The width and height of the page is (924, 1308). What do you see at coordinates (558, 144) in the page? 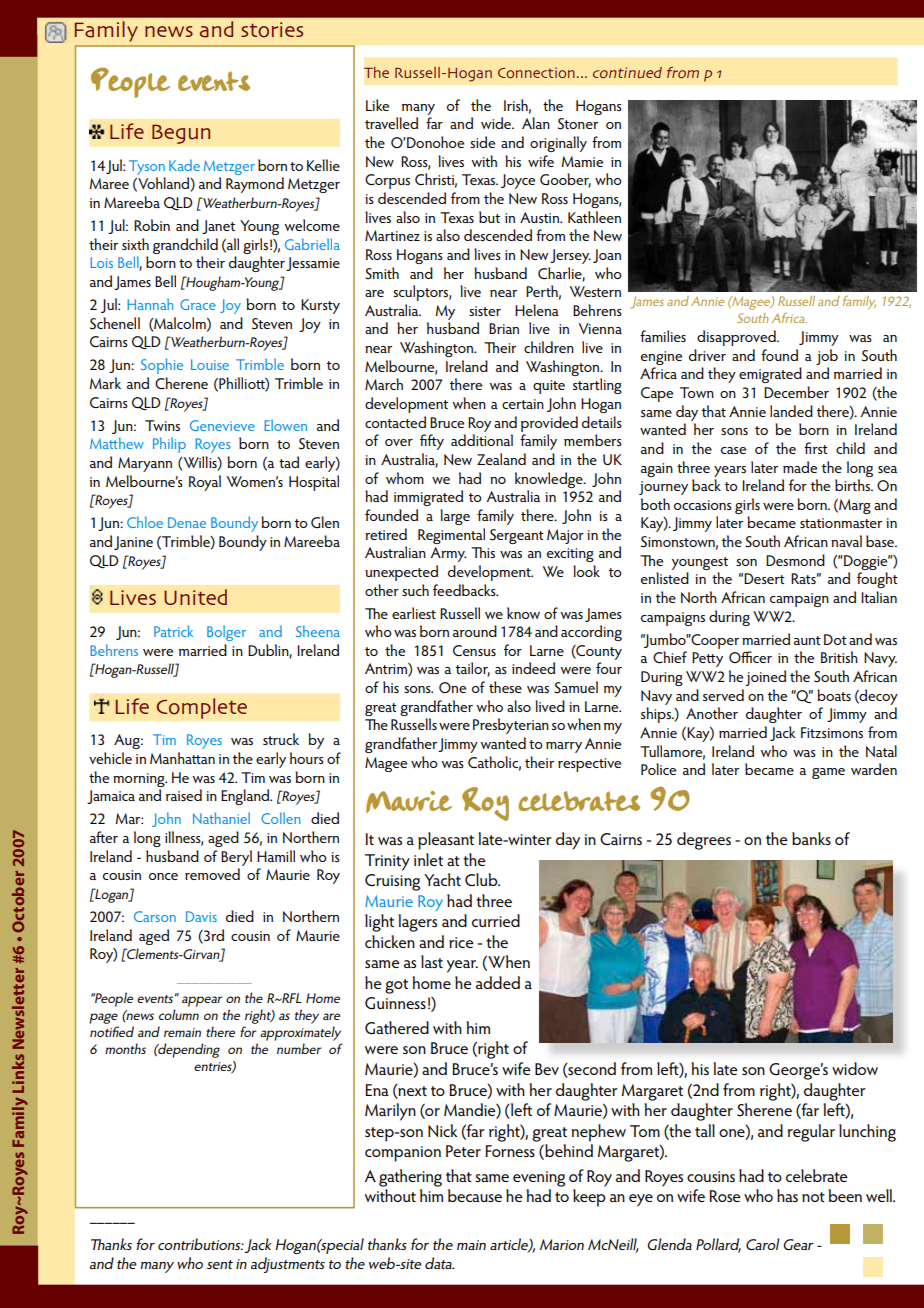
I see `originally` at bounding box center [558, 144].
